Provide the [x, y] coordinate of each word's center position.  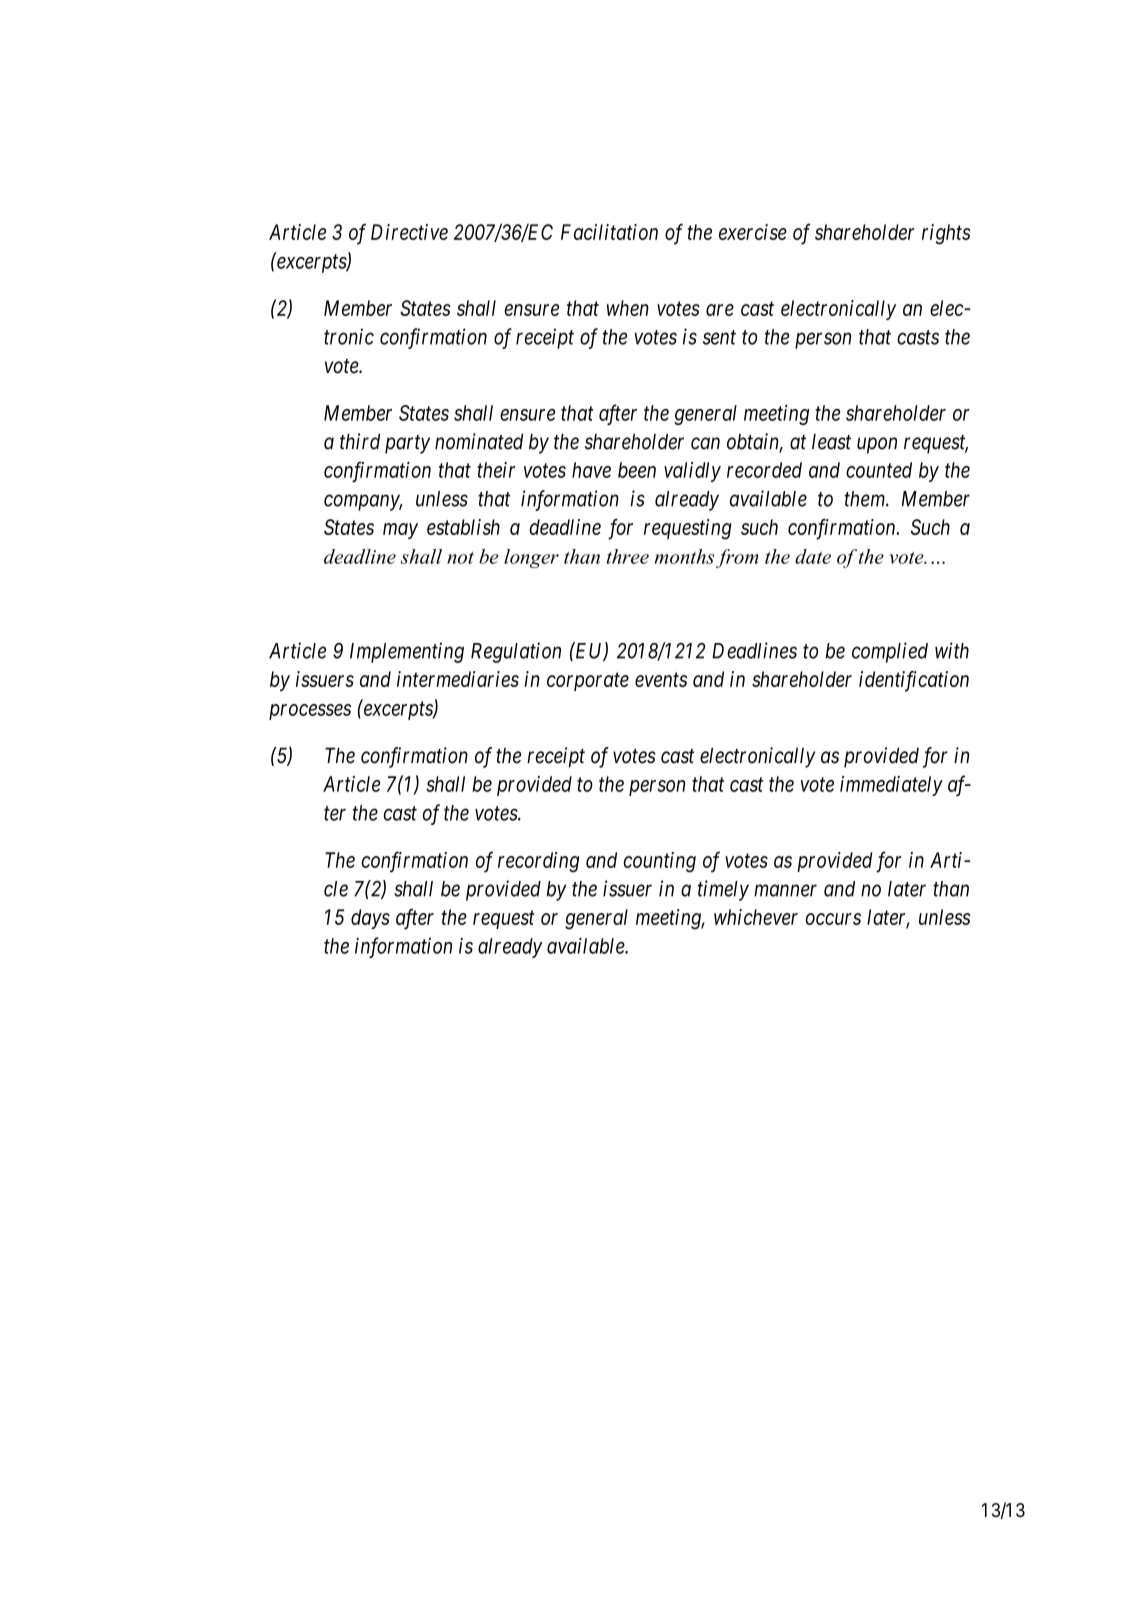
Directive [409, 232]
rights [946, 234]
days [370, 919]
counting [660, 862]
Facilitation [609, 232]
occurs [833, 919]
